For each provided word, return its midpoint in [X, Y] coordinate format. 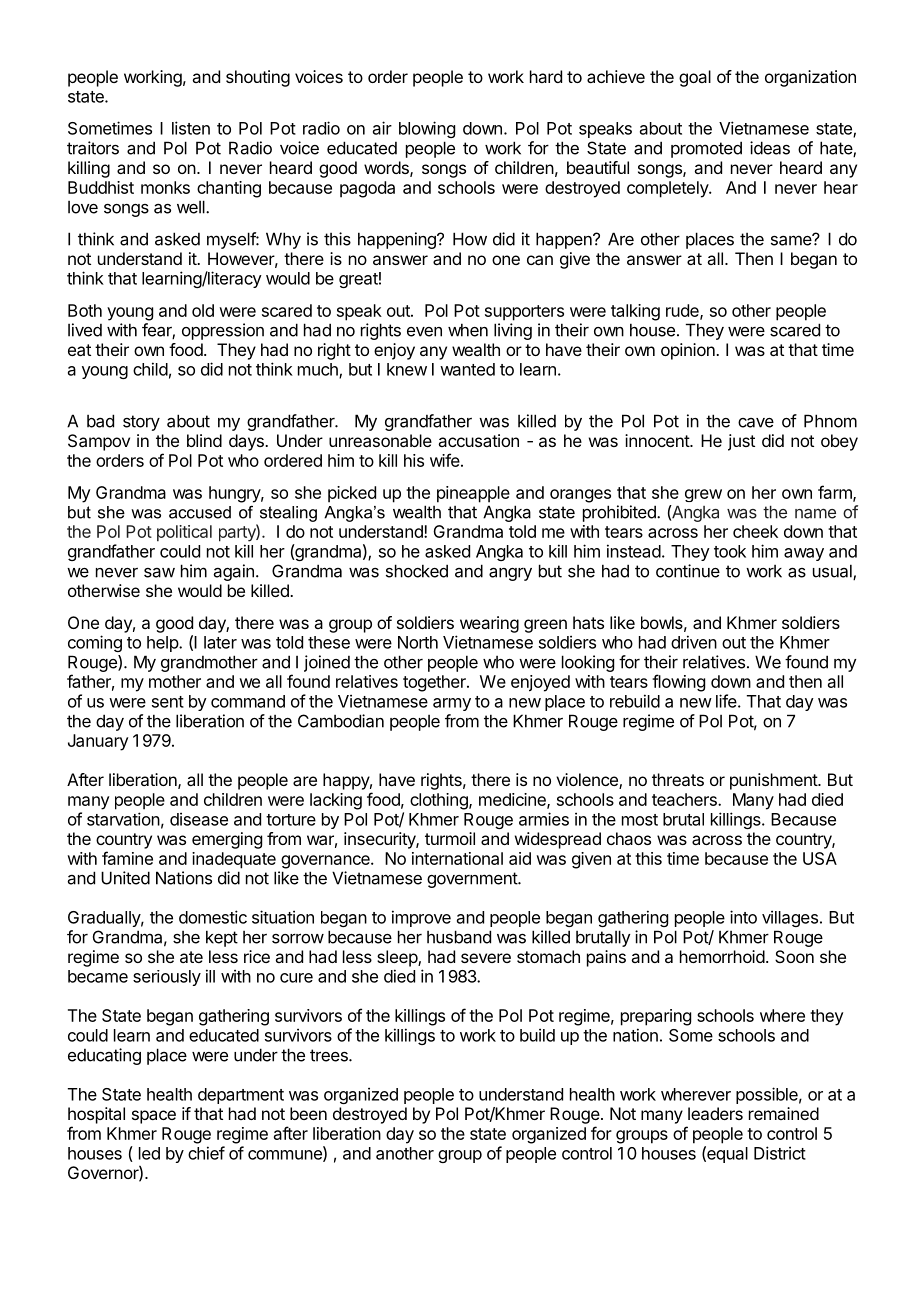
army [452, 704]
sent [168, 702]
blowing [427, 129]
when [468, 330]
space [154, 1117]
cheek [755, 531]
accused [200, 512]
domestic [213, 917]
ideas [770, 148]
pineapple [473, 494]
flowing [678, 683]
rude [683, 311]
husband [459, 937]
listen [191, 128]
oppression [223, 331]
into [743, 917]
